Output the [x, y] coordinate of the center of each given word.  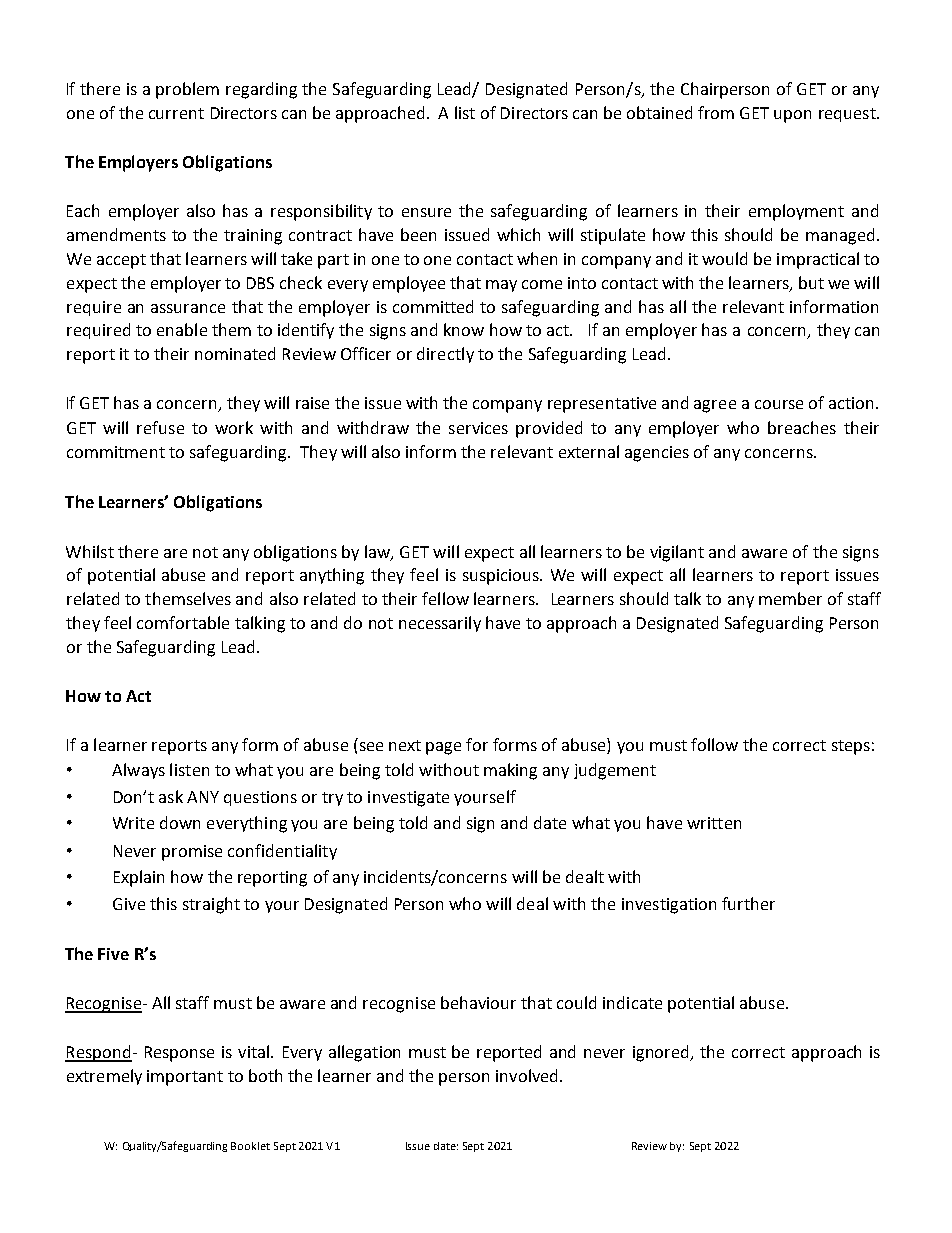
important [185, 1078]
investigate [408, 799]
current [176, 113]
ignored [662, 1053]
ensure [426, 212]
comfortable [183, 622]
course [779, 404]
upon [792, 116]
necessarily [440, 624]
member [790, 598]
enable [182, 329]
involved [526, 1075]
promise [192, 853]
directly [445, 355]
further [748, 903]
